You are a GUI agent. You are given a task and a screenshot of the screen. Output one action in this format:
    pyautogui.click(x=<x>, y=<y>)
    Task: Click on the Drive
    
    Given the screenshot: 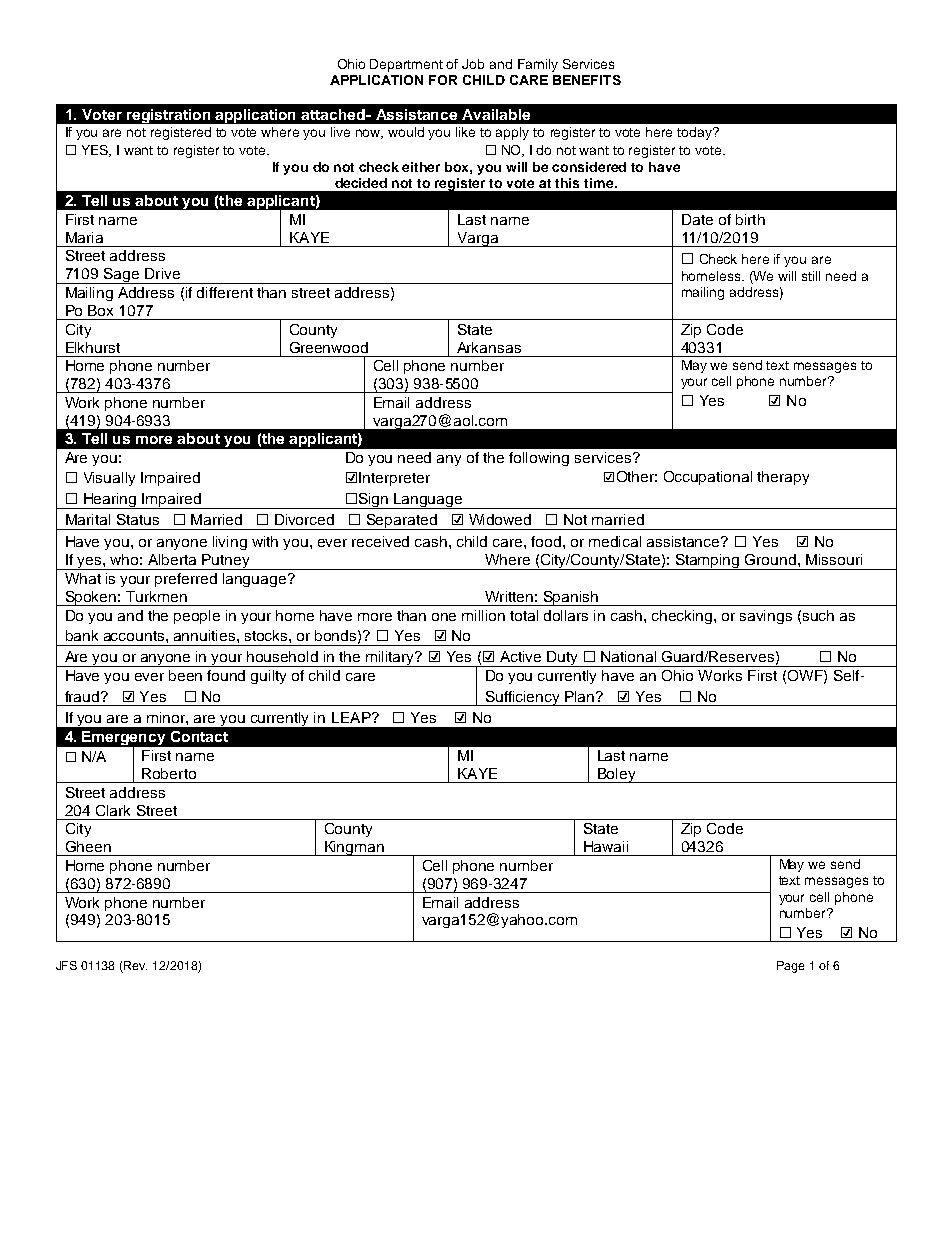 What is the action you would take?
    pyautogui.click(x=162, y=273)
